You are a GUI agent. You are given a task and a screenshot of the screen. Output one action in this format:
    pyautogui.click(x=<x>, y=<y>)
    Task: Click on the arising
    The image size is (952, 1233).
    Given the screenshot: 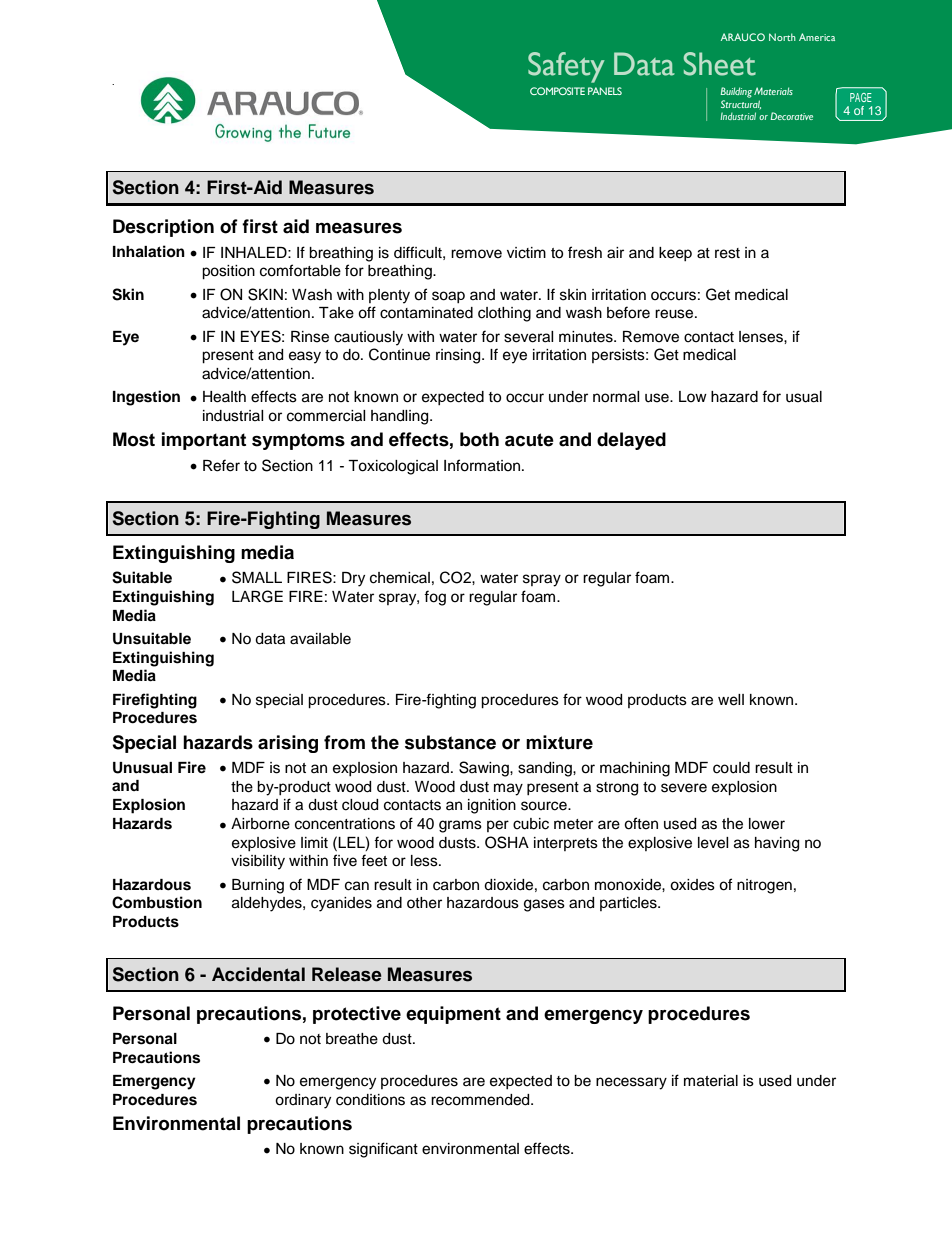 What is the action you would take?
    pyautogui.click(x=288, y=744)
